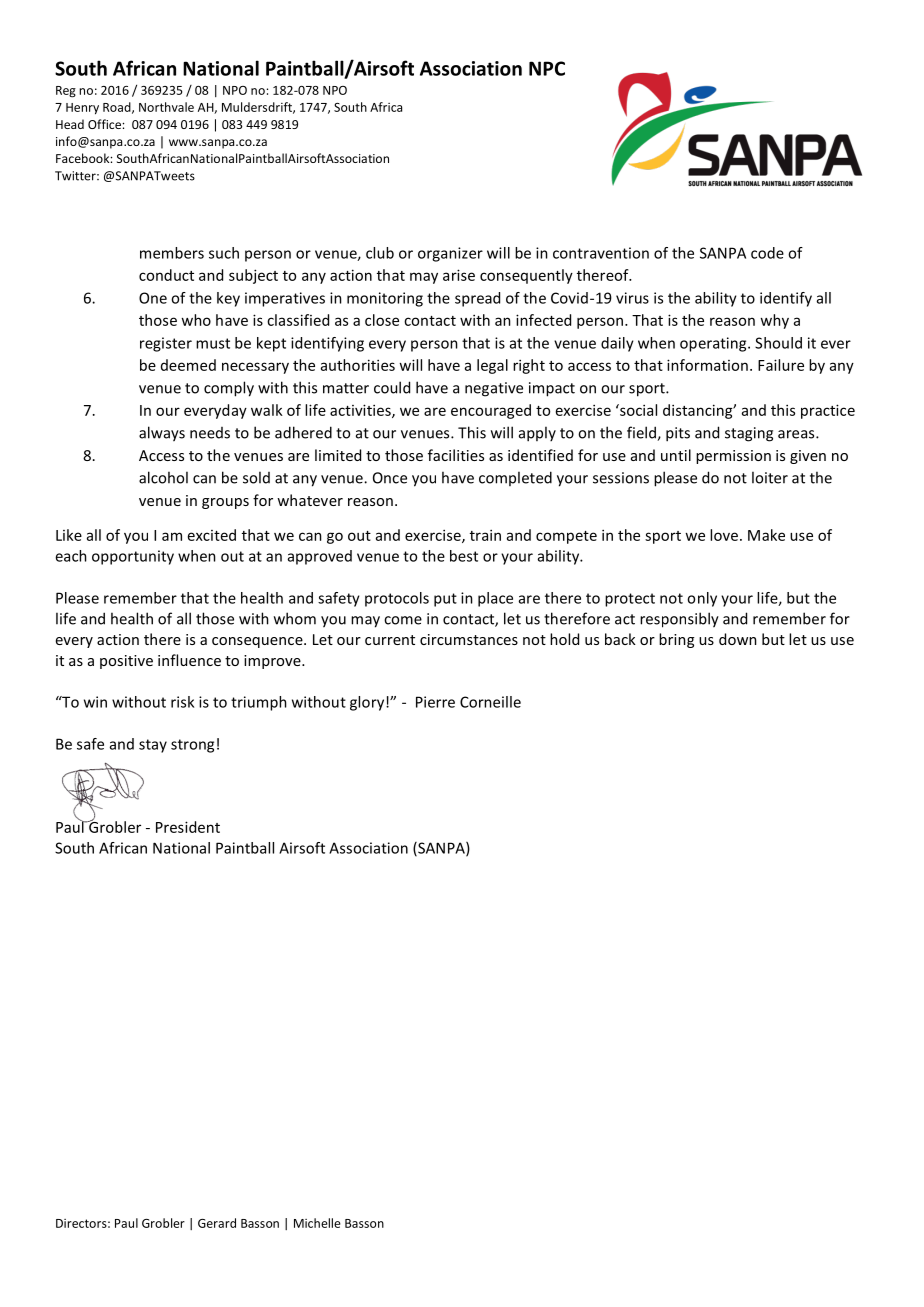 This page has height=1307, width=924. What do you see at coordinates (714, 344) in the page?
I see `operating` at bounding box center [714, 344].
